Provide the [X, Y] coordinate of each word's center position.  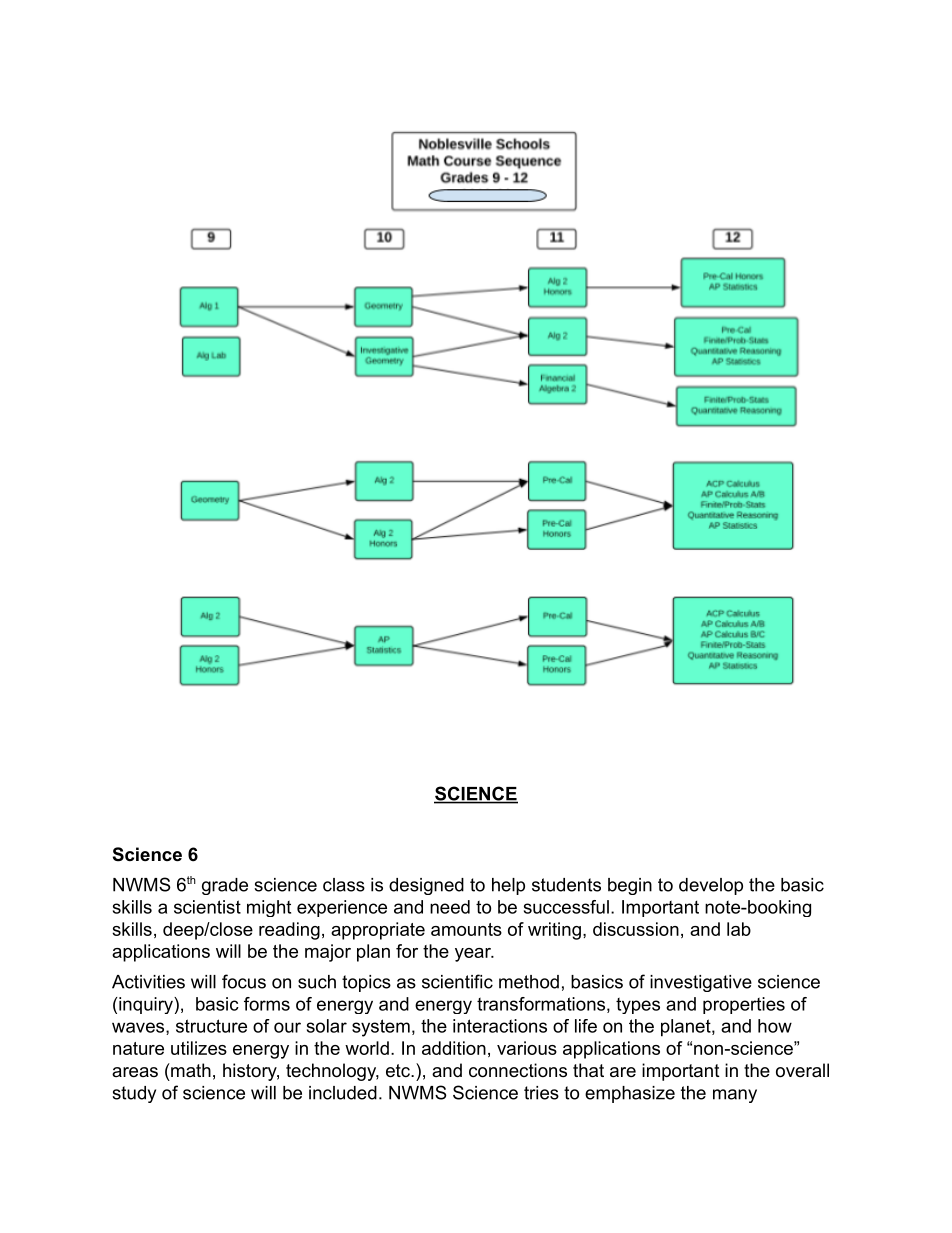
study [134, 1094]
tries [541, 1093]
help [508, 886]
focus [244, 981]
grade [225, 886]
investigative [701, 983]
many [735, 1096]
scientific [457, 981]
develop [711, 886]
